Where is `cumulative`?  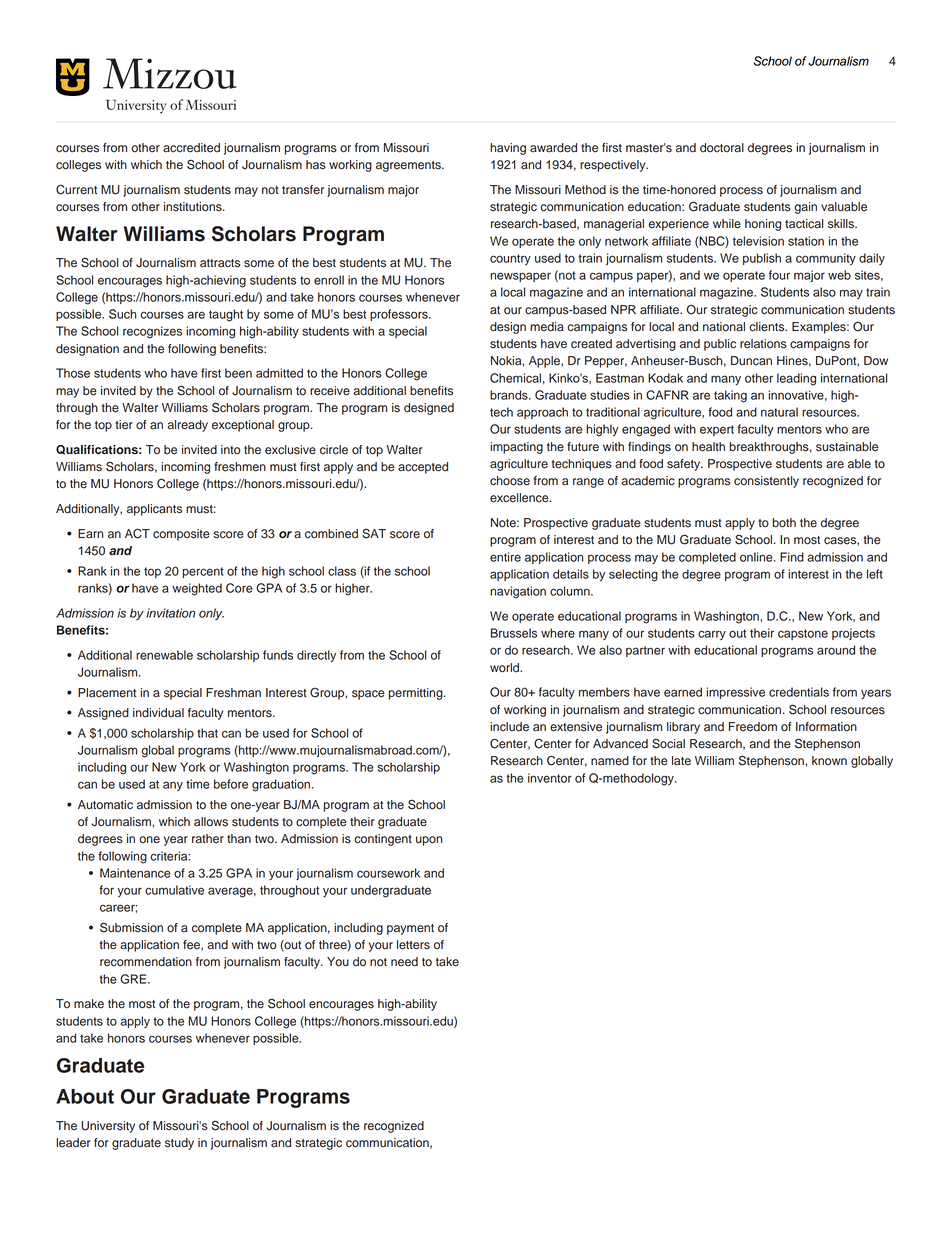
cumulative is located at coordinates (174, 890).
